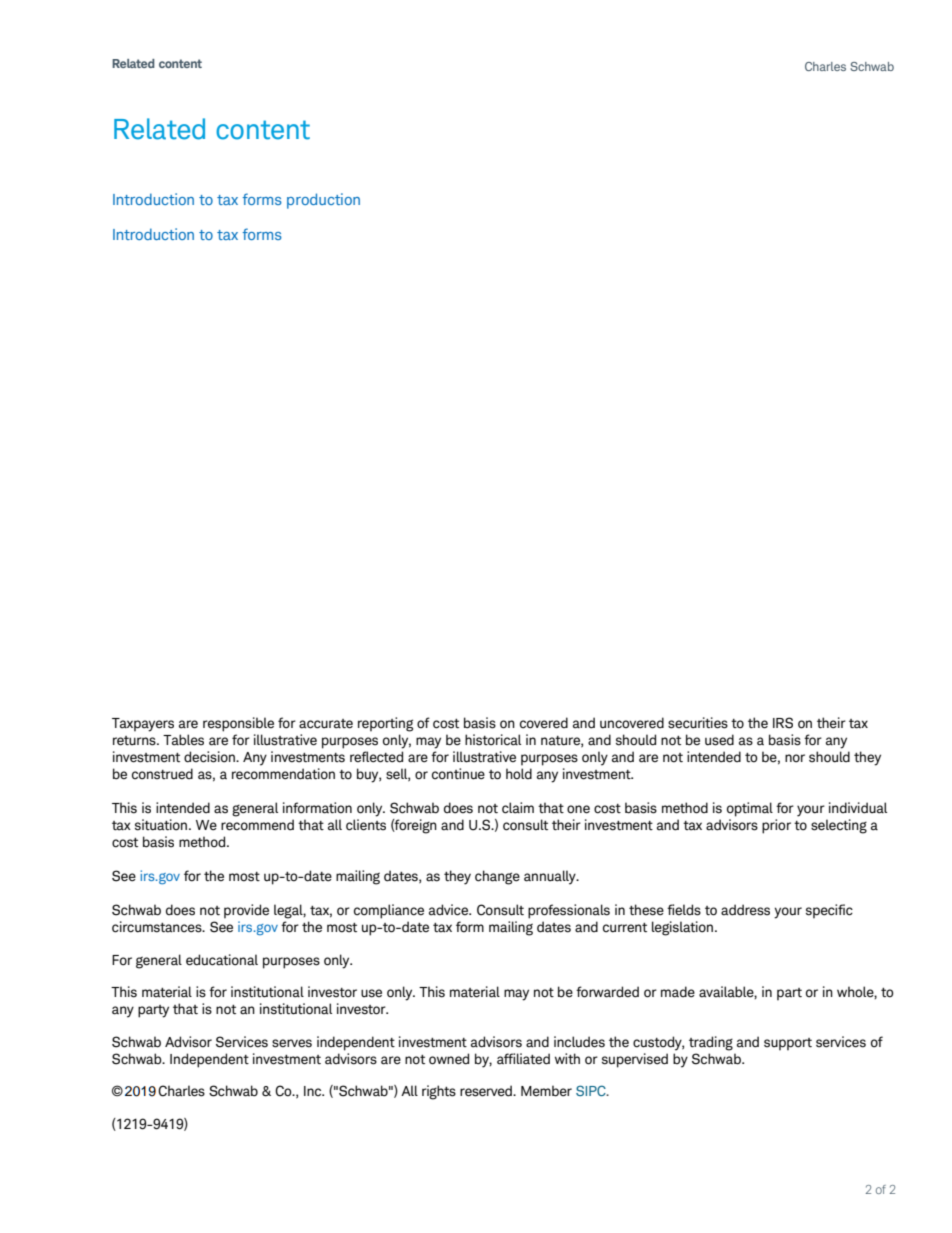  Describe the element at coordinates (776, 826) in the document. I see `prior` at that location.
